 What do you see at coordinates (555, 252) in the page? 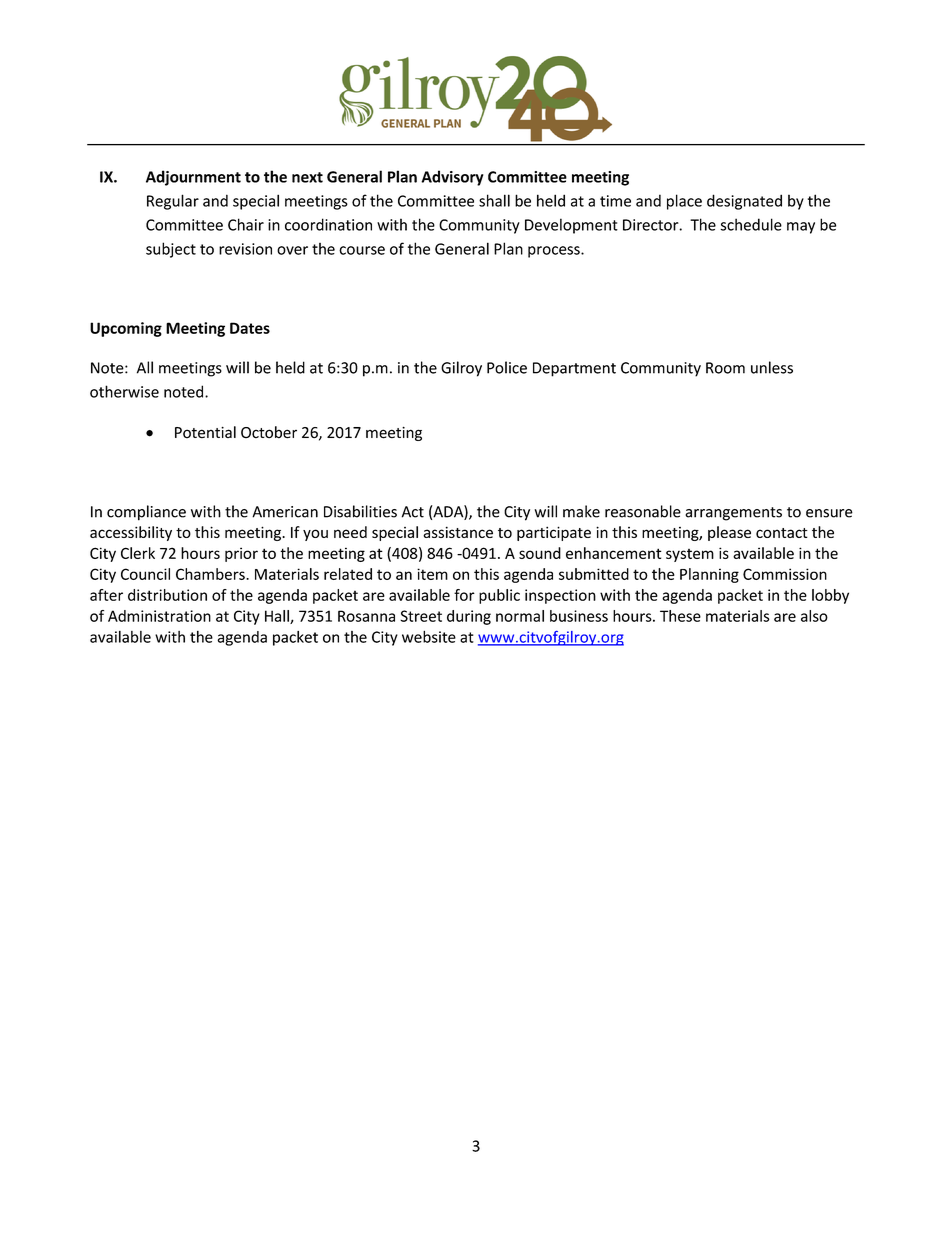
I see `process` at bounding box center [555, 252].
